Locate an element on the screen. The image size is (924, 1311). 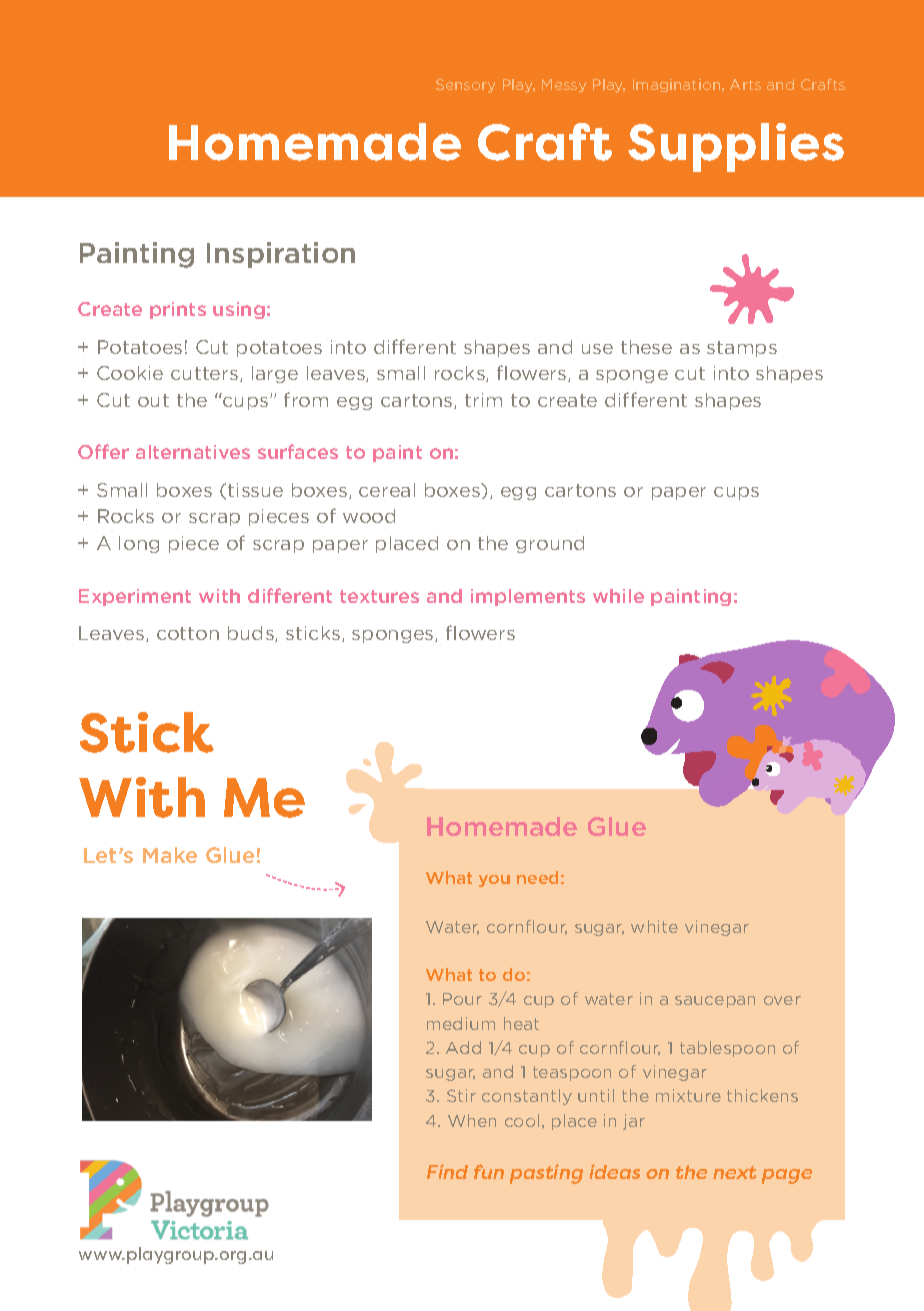
next is located at coordinates (734, 1172).
